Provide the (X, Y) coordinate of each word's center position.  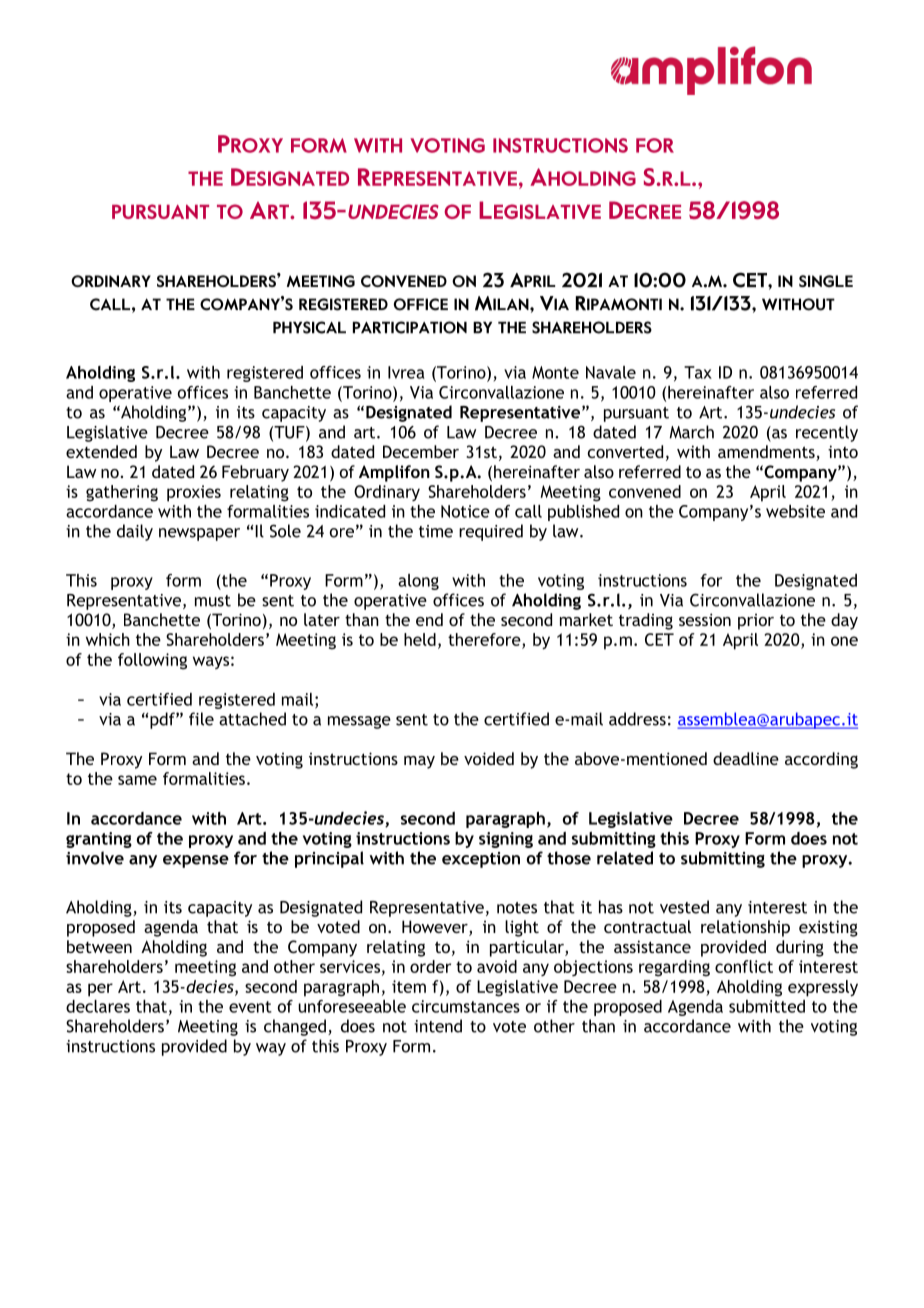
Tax (698, 372)
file (201, 719)
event (250, 1007)
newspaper (199, 534)
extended (101, 451)
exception (481, 860)
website (795, 511)
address (637, 719)
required (491, 532)
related (625, 858)
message (359, 722)
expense (196, 861)
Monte (555, 372)
